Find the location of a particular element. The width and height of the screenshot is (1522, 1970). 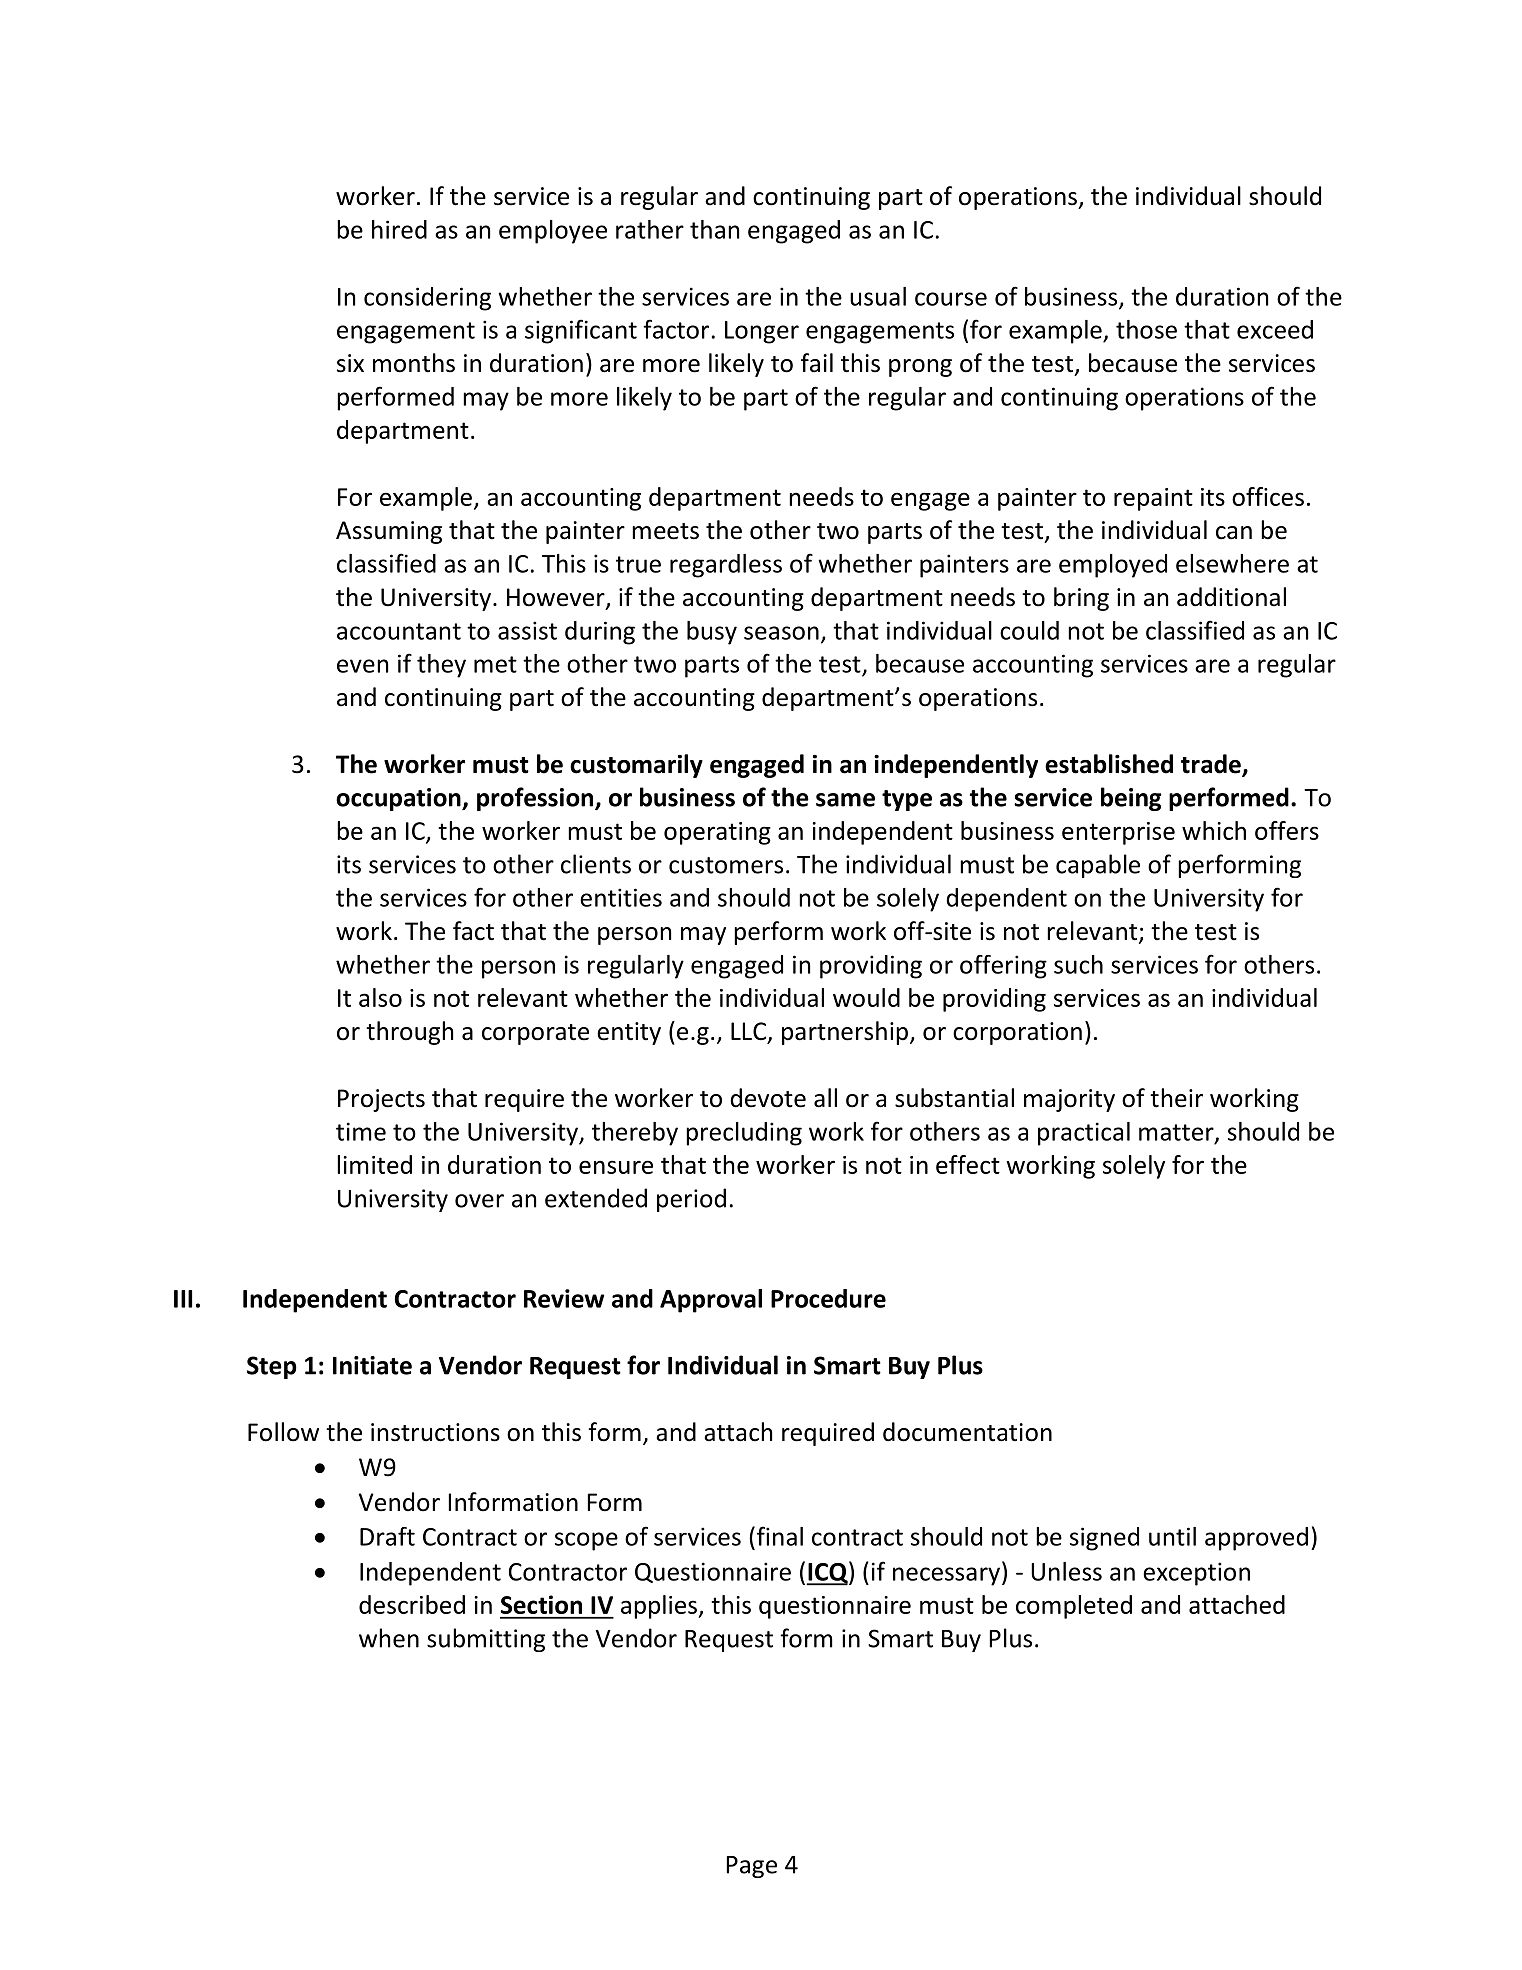

hired is located at coordinates (399, 229).
